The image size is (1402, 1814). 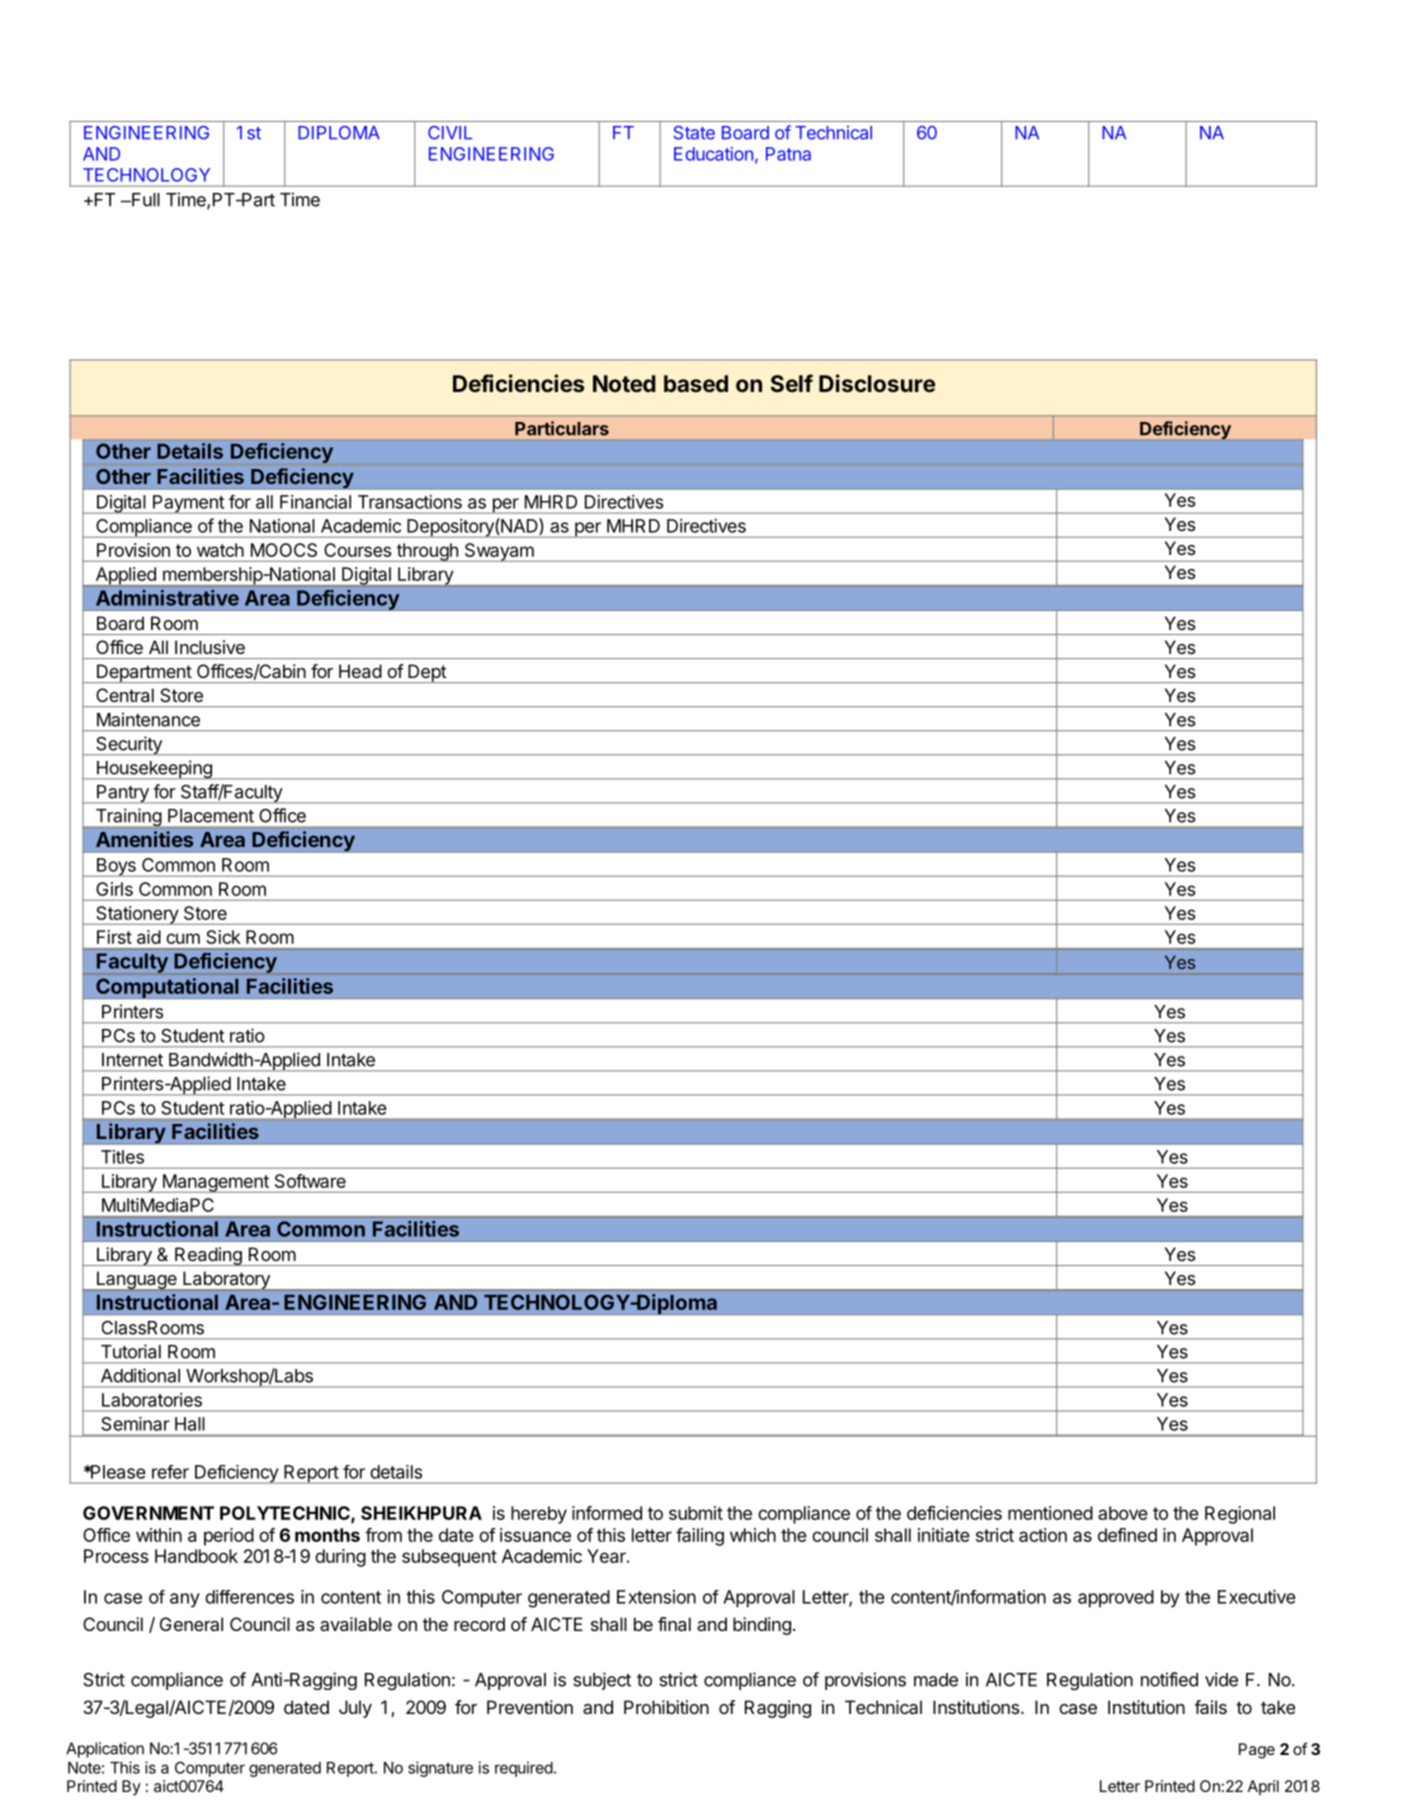 What do you see at coordinates (713, 154) in the document?
I see `Education` at bounding box center [713, 154].
